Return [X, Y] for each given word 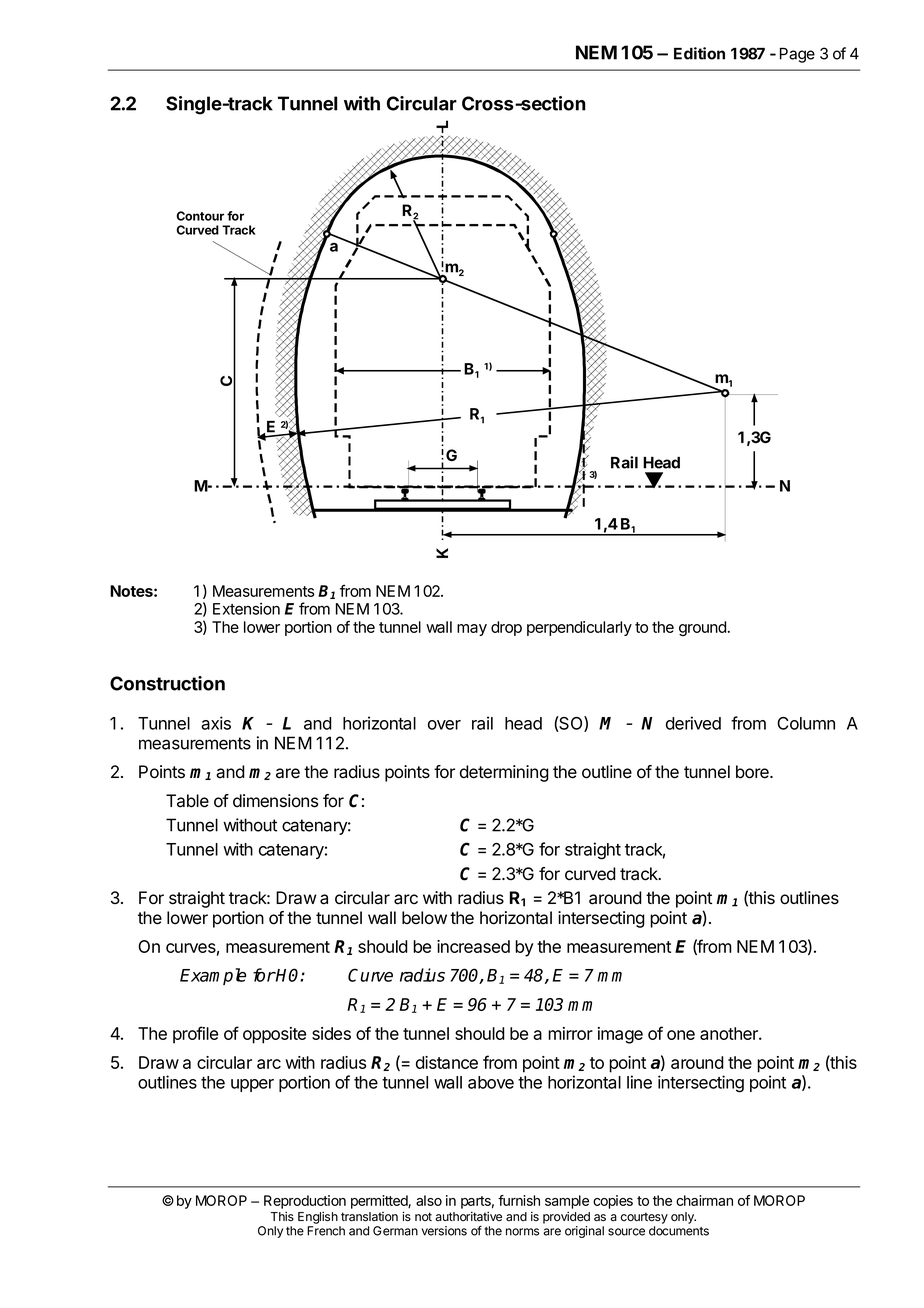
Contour [200, 216]
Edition [699, 53]
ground [702, 628]
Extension [246, 609]
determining [504, 773]
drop [506, 628]
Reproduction [305, 1202]
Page [797, 55]
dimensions [275, 801]
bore [753, 772]
